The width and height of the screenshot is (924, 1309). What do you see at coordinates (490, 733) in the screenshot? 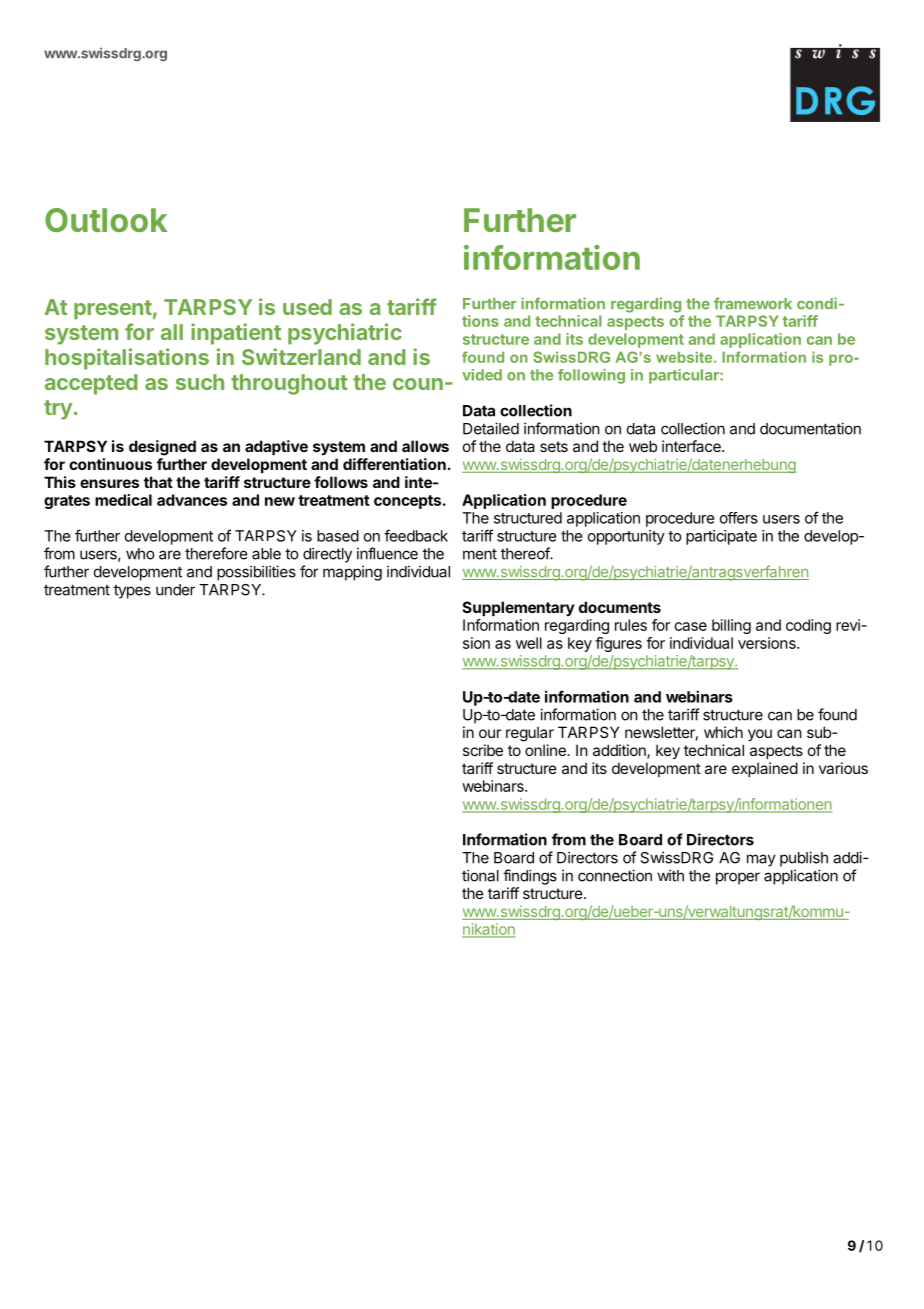
I see `our` at bounding box center [490, 733].
